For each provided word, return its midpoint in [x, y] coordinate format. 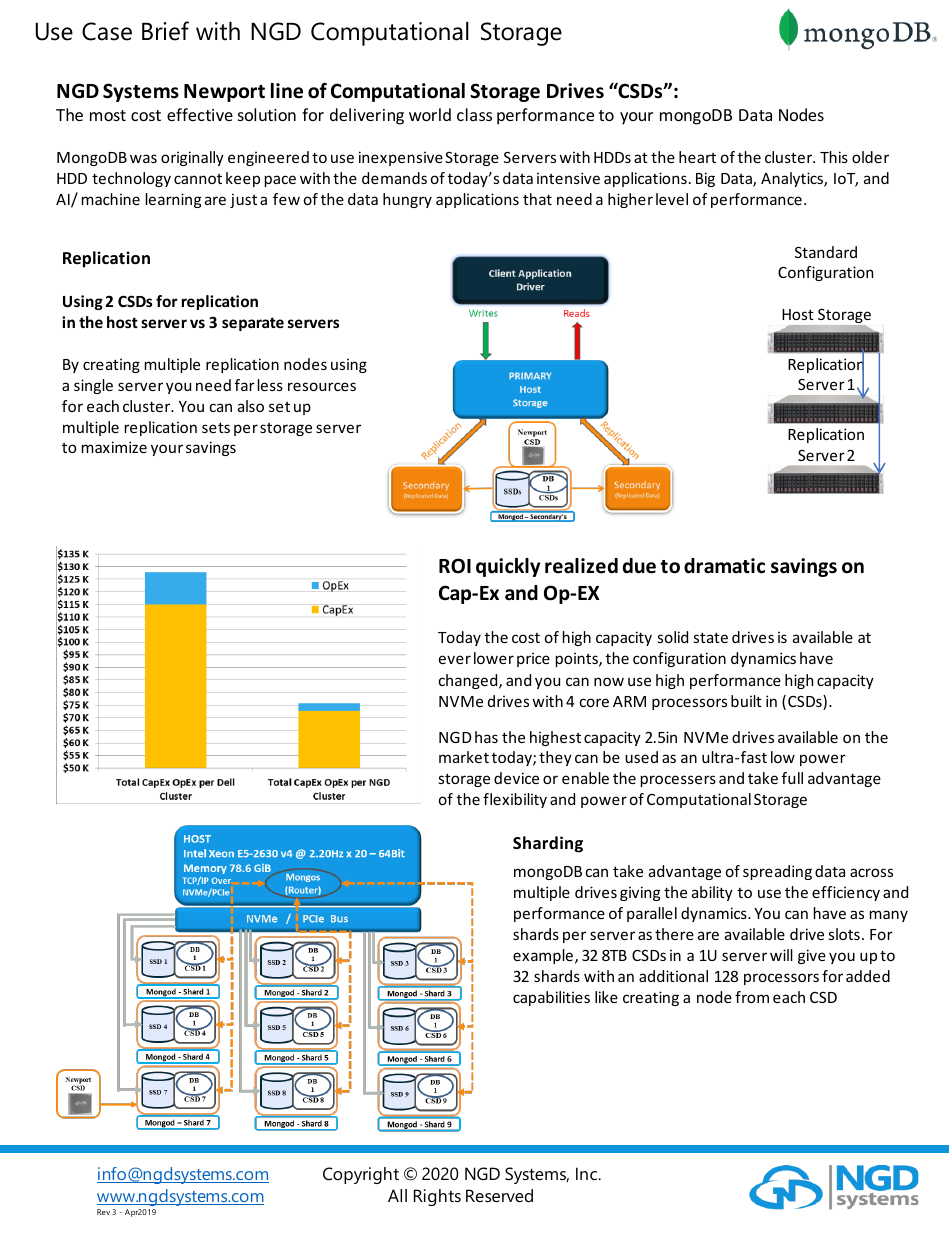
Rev [103, 1212]
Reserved [499, 1196]
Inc [588, 1174]
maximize [114, 447]
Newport [224, 93]
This [834, 157]
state [711, 637]
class [474, 114]
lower [494, 658]
